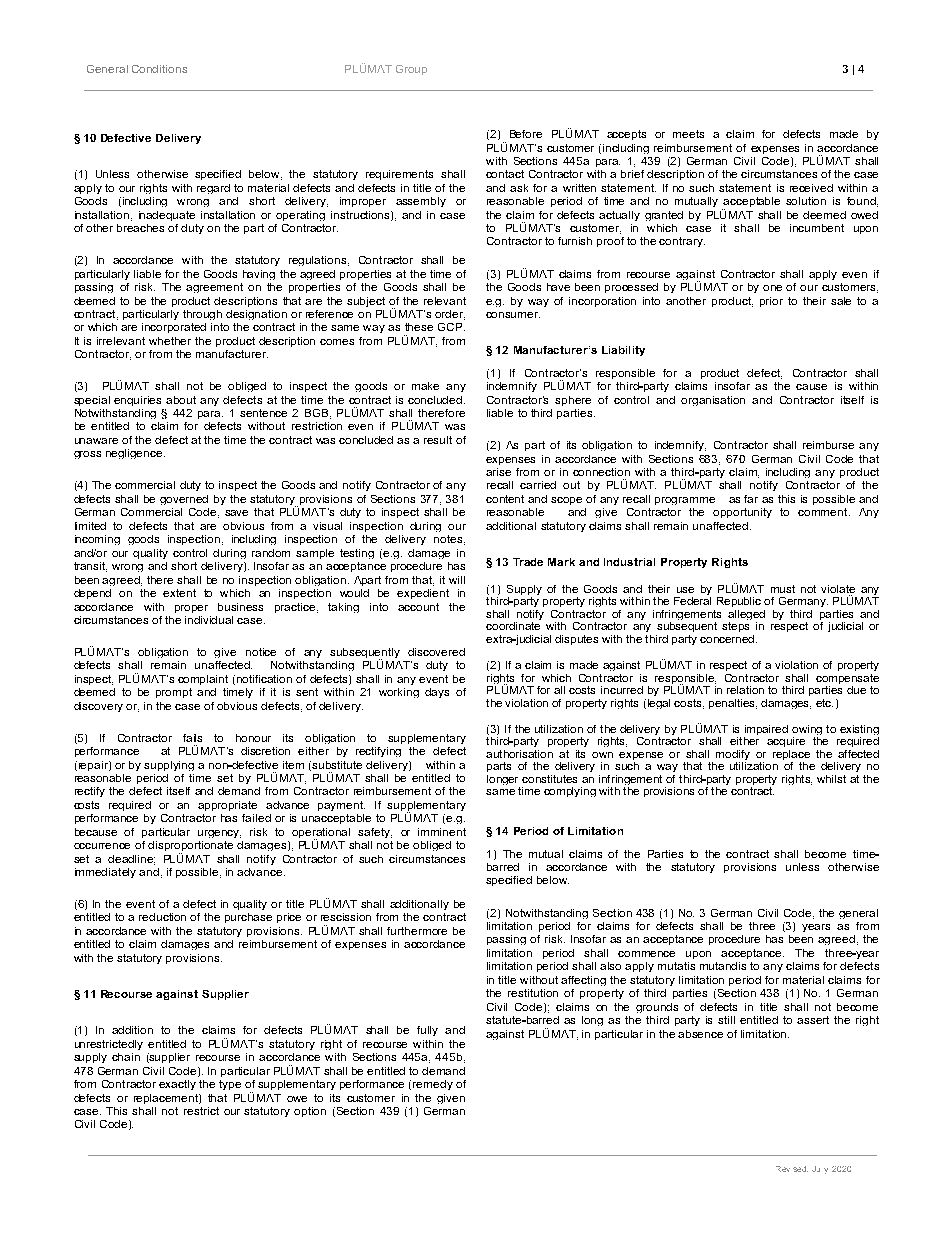 The height and width of the screenshot is (1233, 952). What do you see at coordinates (177, 1085) in the screenshot?
I see `exactly` at bounding box center [177, 1085].
